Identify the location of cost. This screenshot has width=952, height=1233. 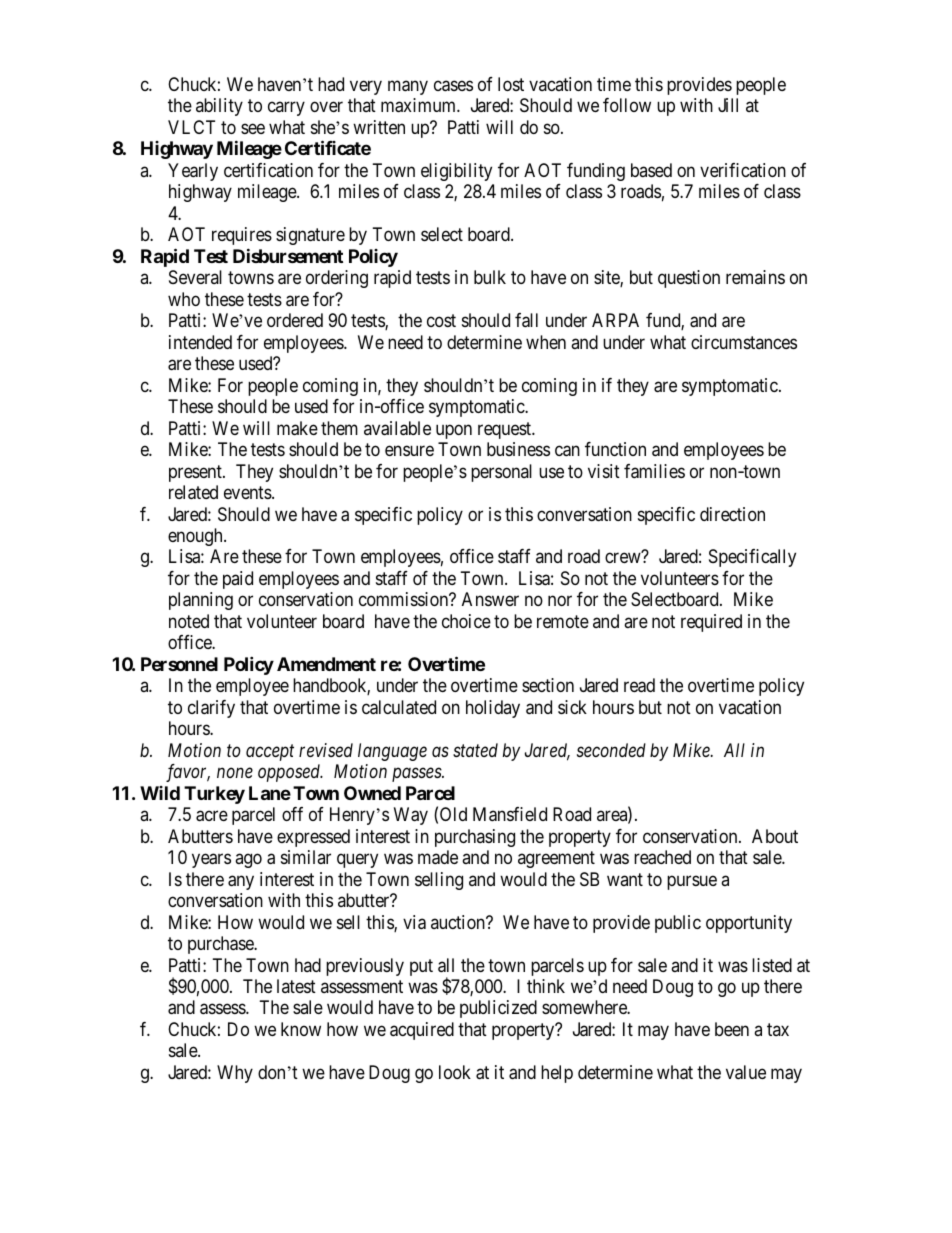
(441, 320).
